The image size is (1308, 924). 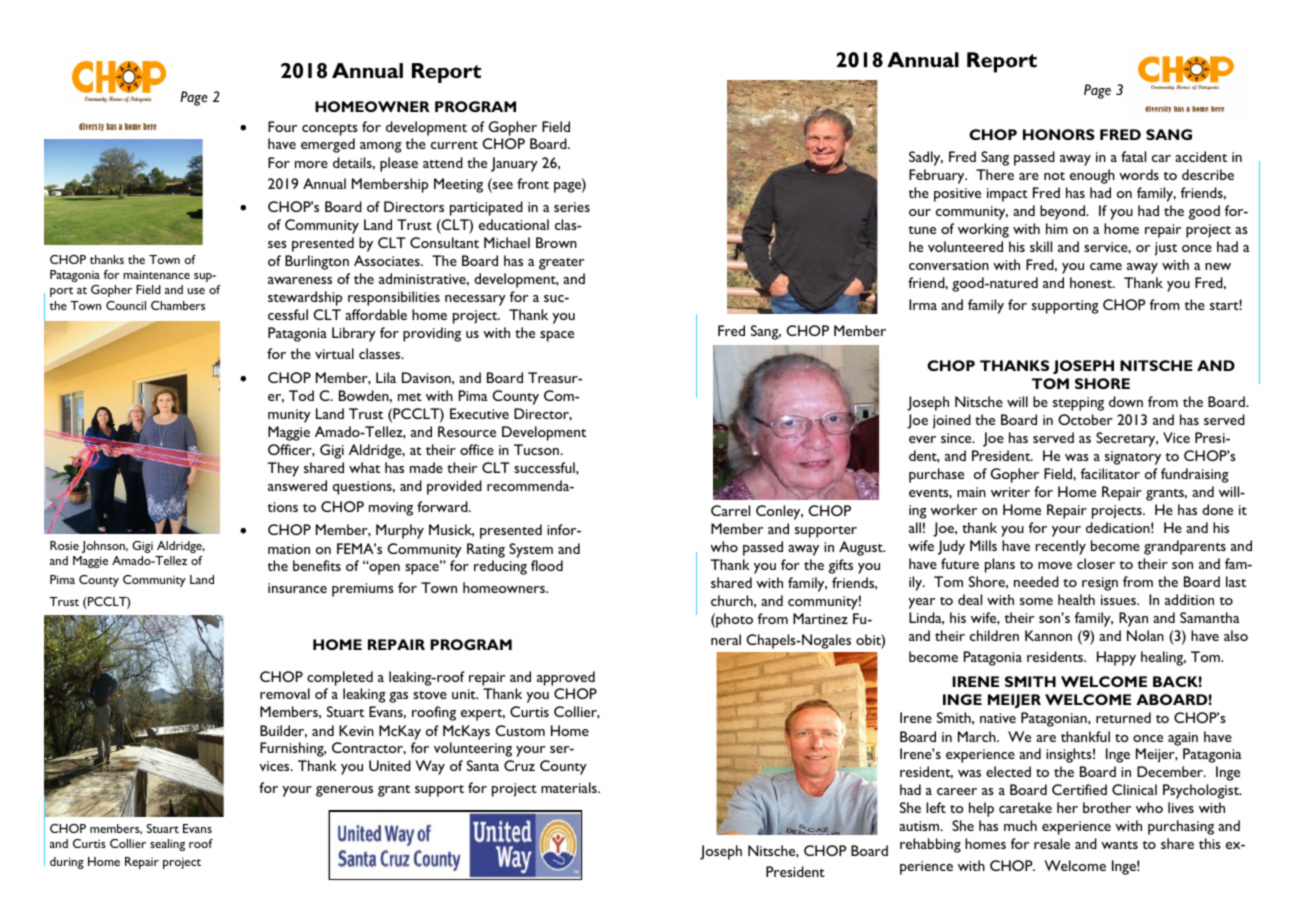 I want to click on honest, so click(x=1092, y=282).
